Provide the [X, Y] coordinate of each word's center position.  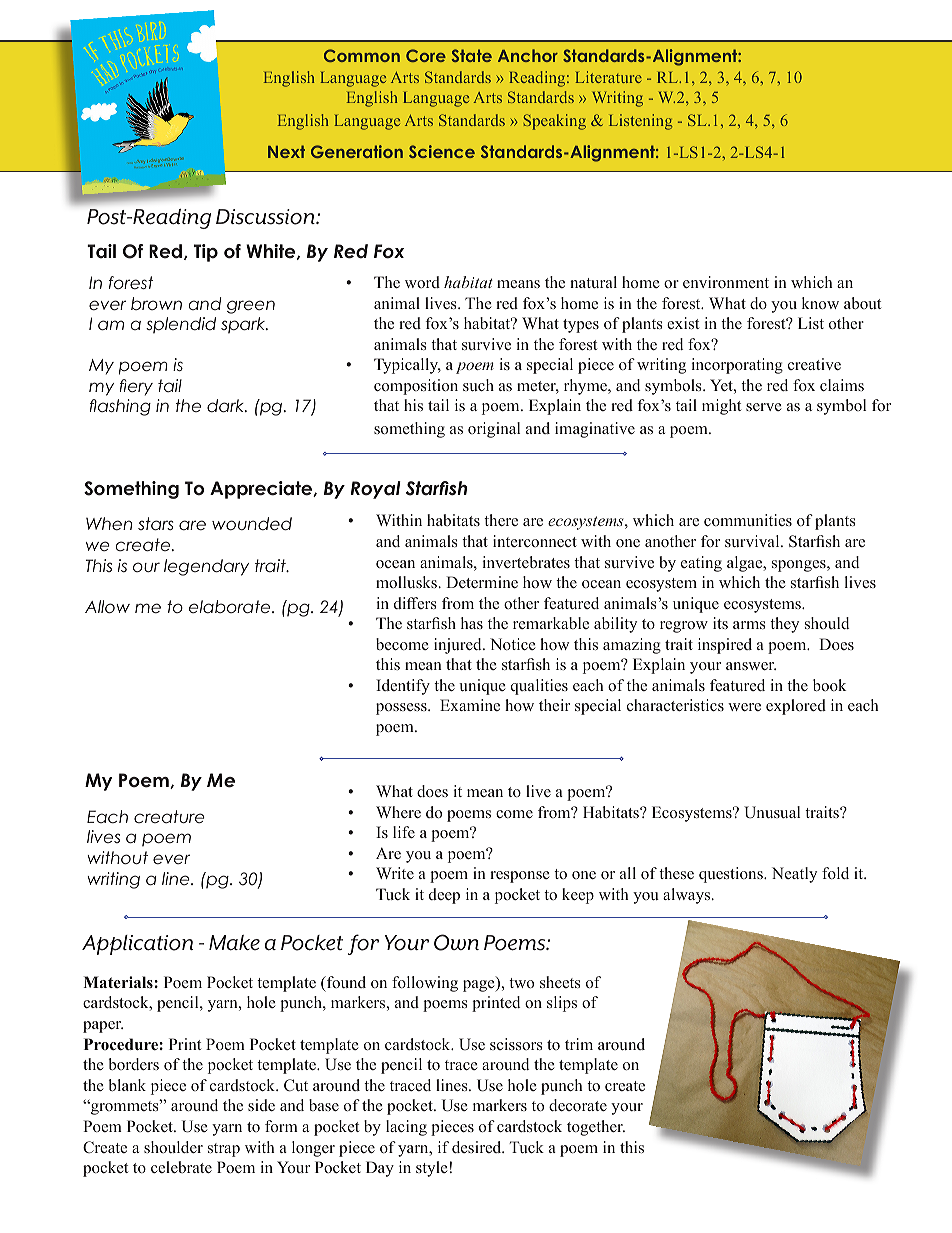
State [472, 55]
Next [286, 151]
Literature [609, 77]
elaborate [231, 606]
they [784, 625]
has [472, 623]
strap [224, 1150]
